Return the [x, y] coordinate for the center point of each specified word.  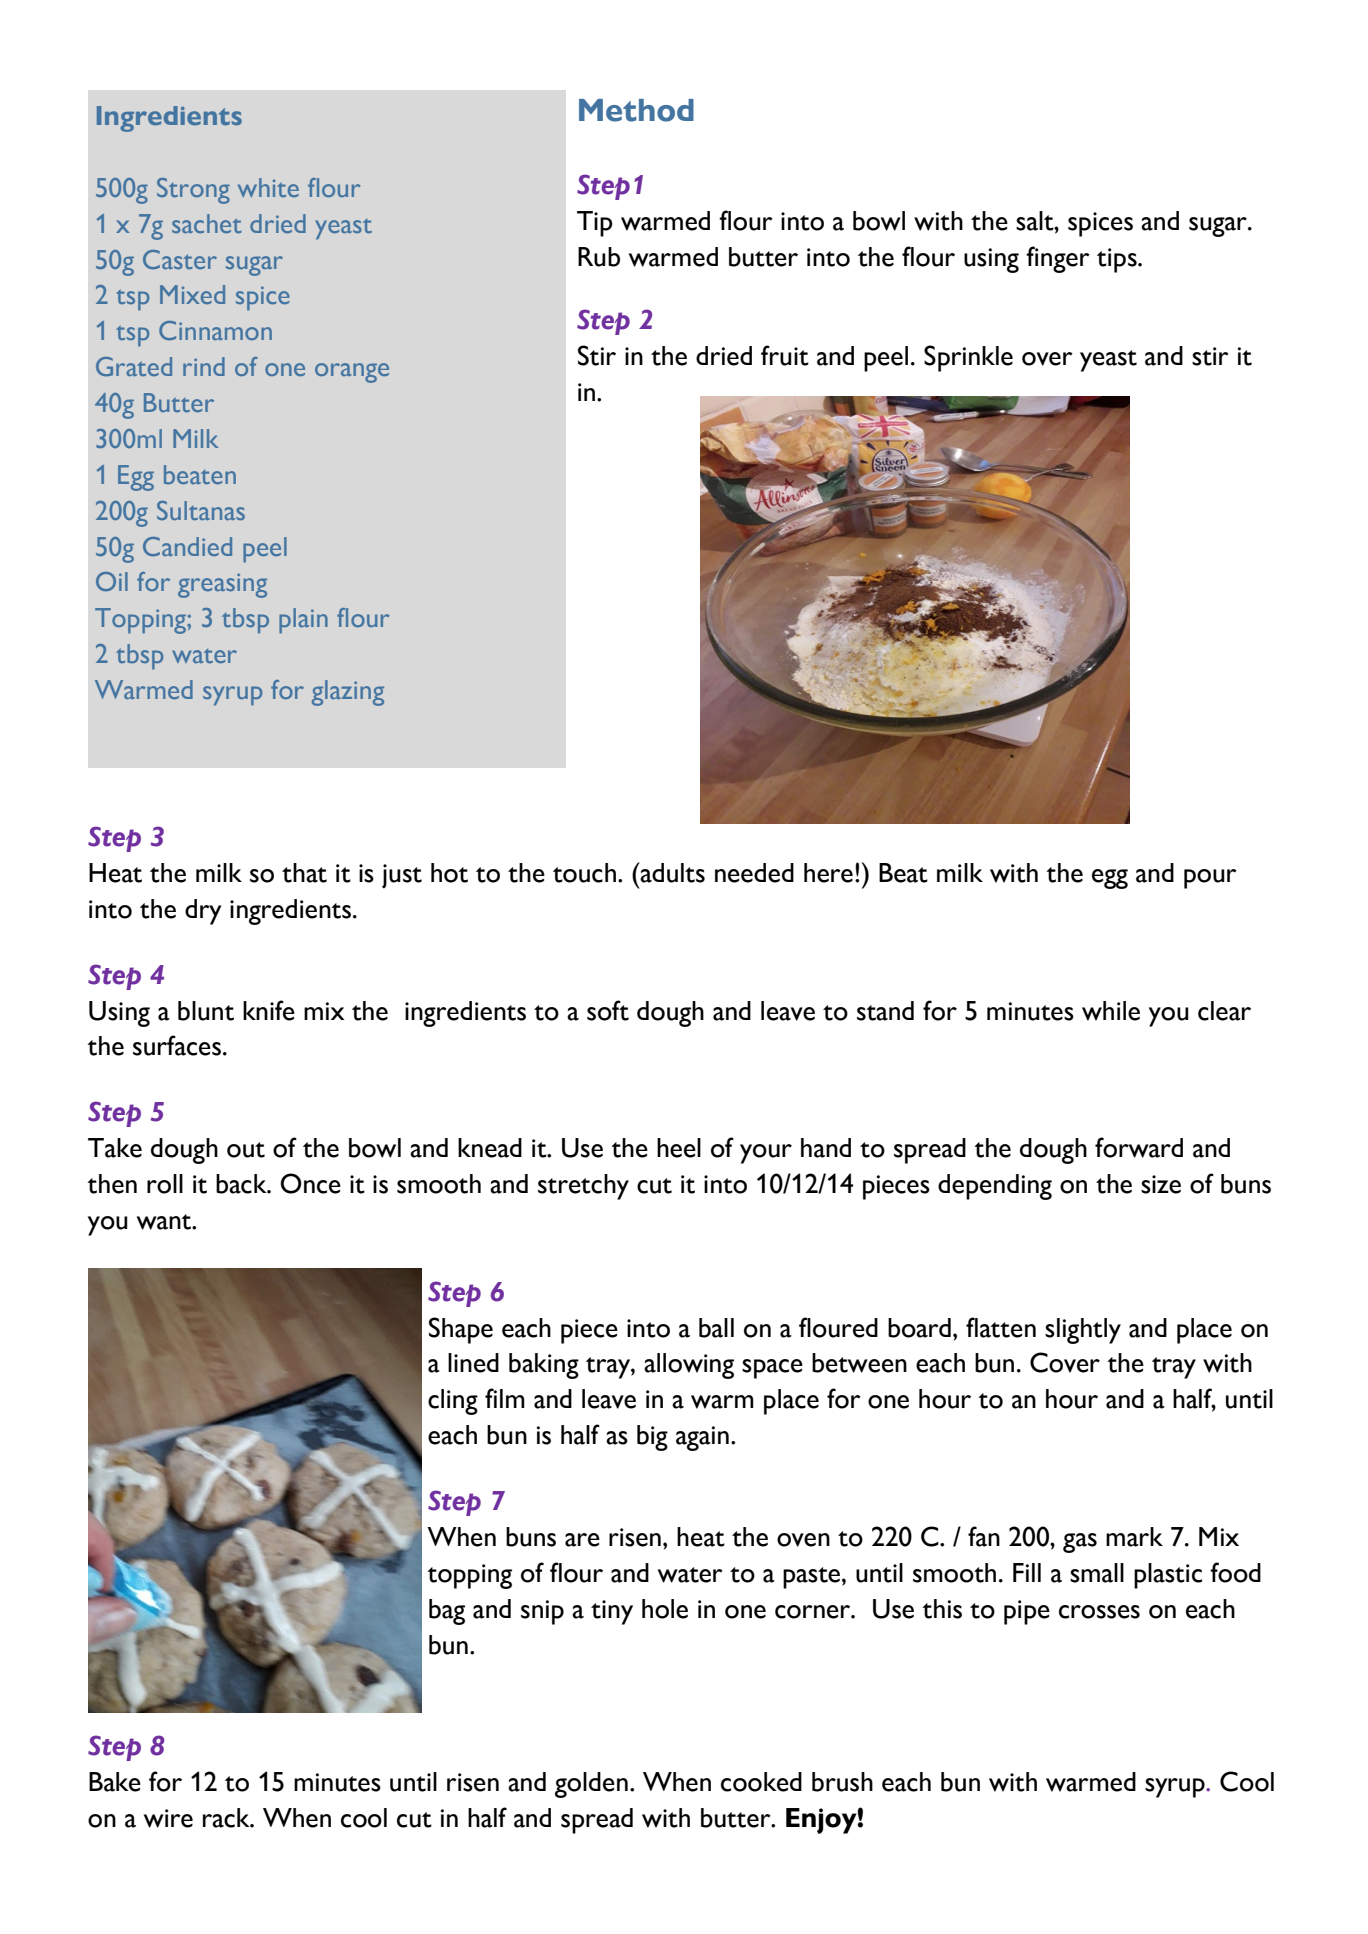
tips [1118, 260]
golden [591, 1785]
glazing [348, 693]
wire [168, 1818]
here [828, 873]
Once [310, 1183]
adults [672, 872]
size [1161, 1184]
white [268, 187]
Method [636, 110]
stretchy [583, 1187]
